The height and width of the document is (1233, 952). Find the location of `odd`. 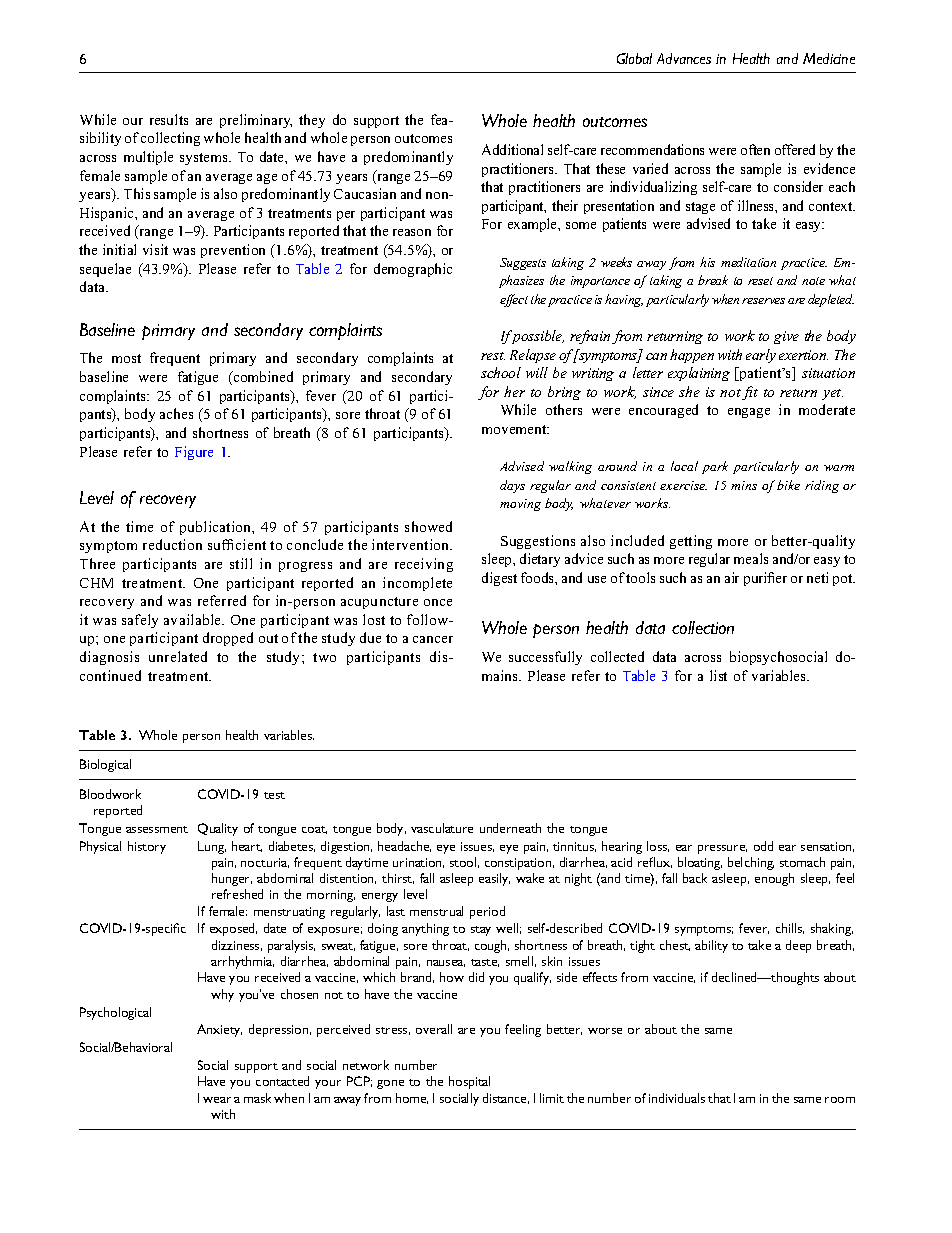

odd is located at coordinates (763, 846).
